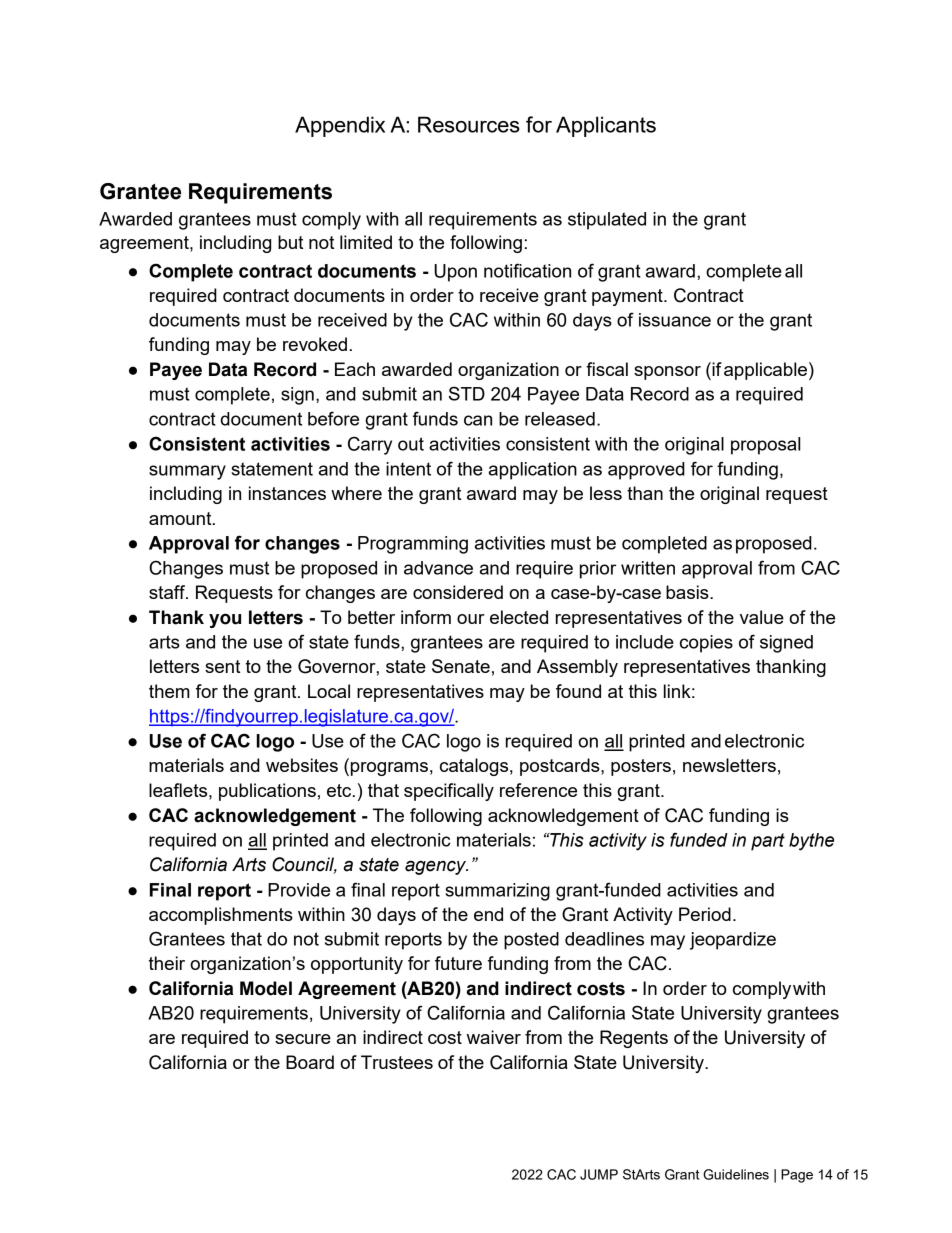 The width and height of the screenshot is (952, 1233). What do you see at coordinates (606, 126) in the screenshot?
I see `Applicants` at bounding box center [606, 126].
